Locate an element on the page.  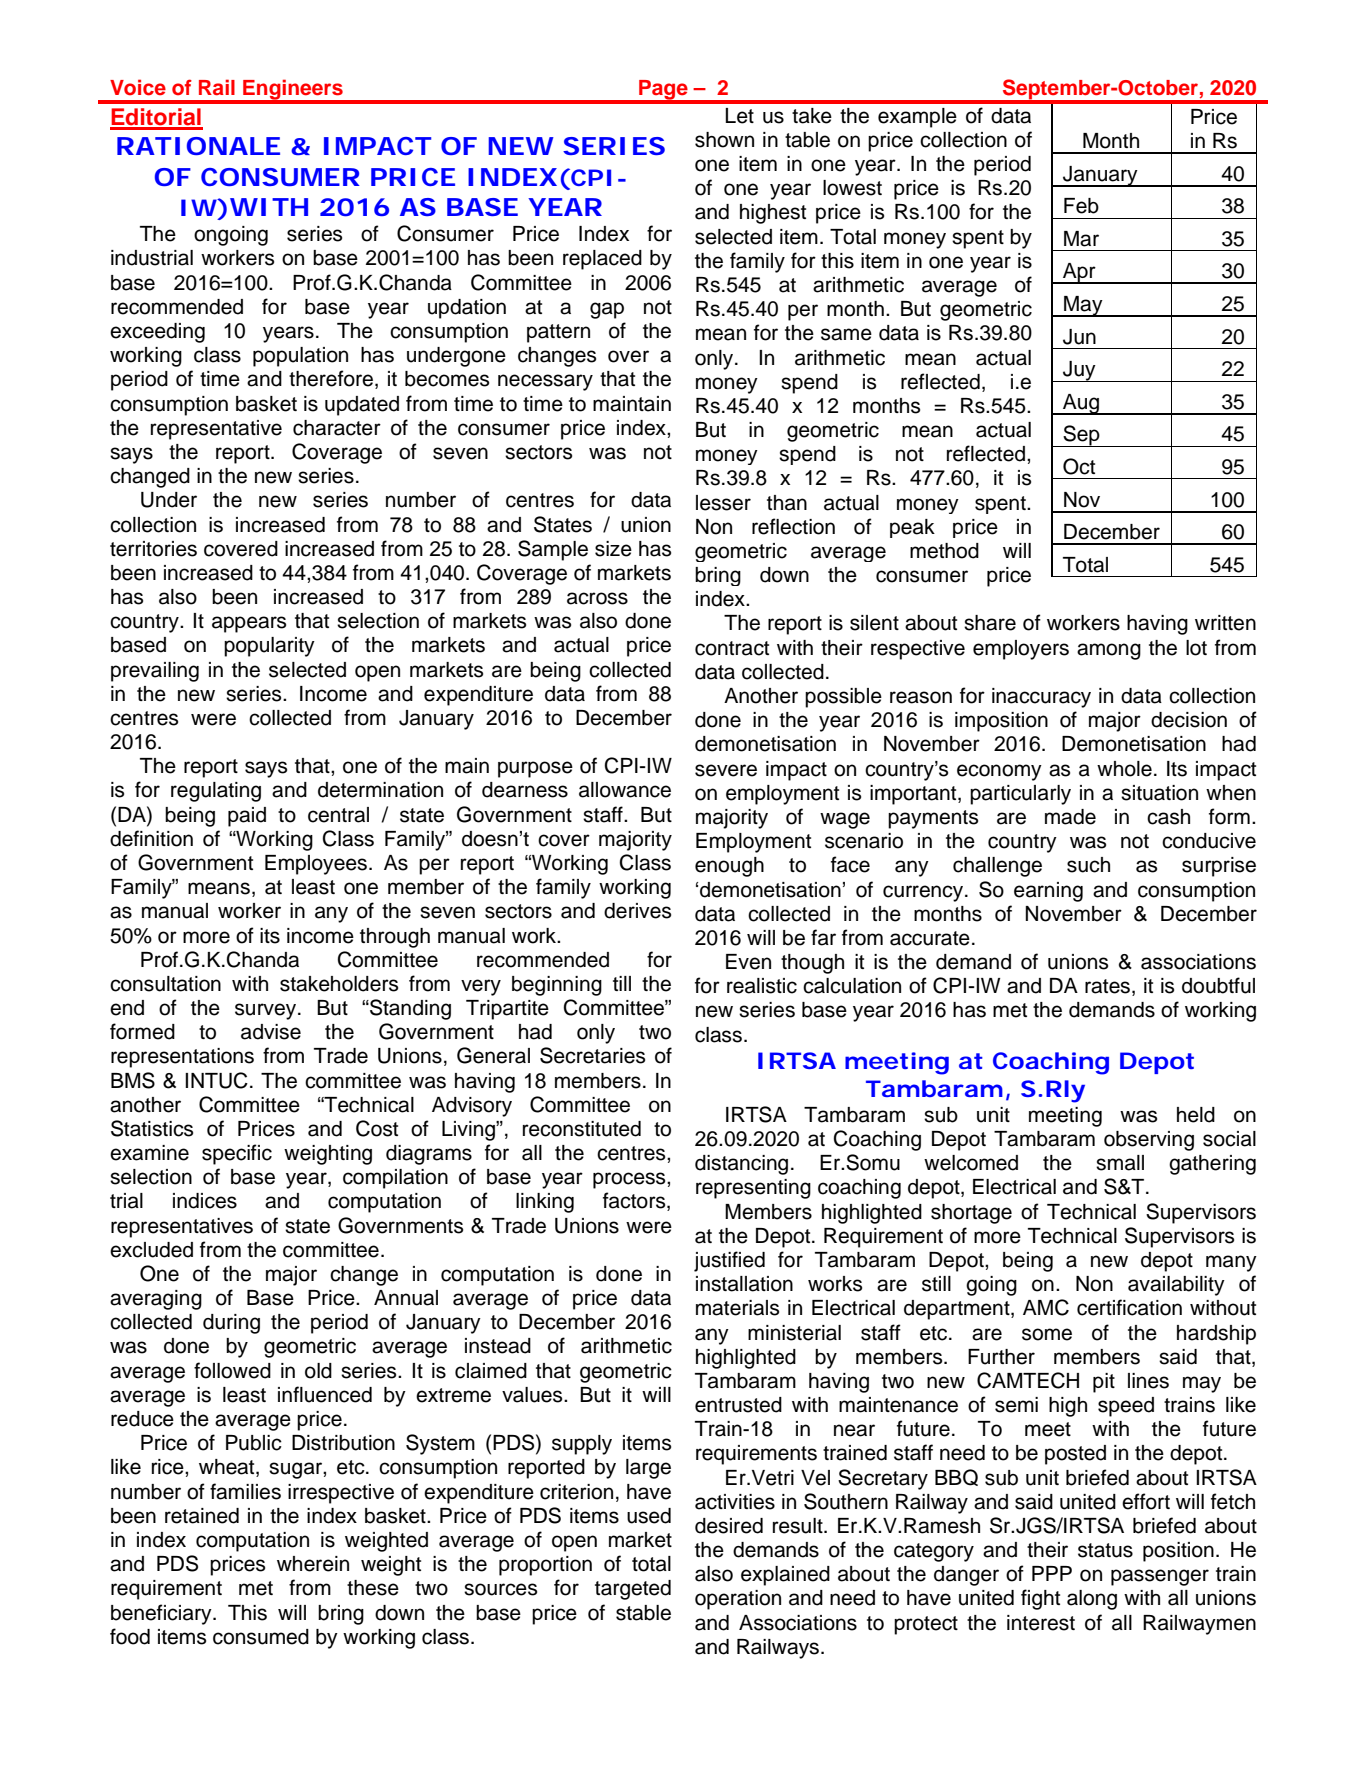
Feb is located at coordinates (1081, 206).
